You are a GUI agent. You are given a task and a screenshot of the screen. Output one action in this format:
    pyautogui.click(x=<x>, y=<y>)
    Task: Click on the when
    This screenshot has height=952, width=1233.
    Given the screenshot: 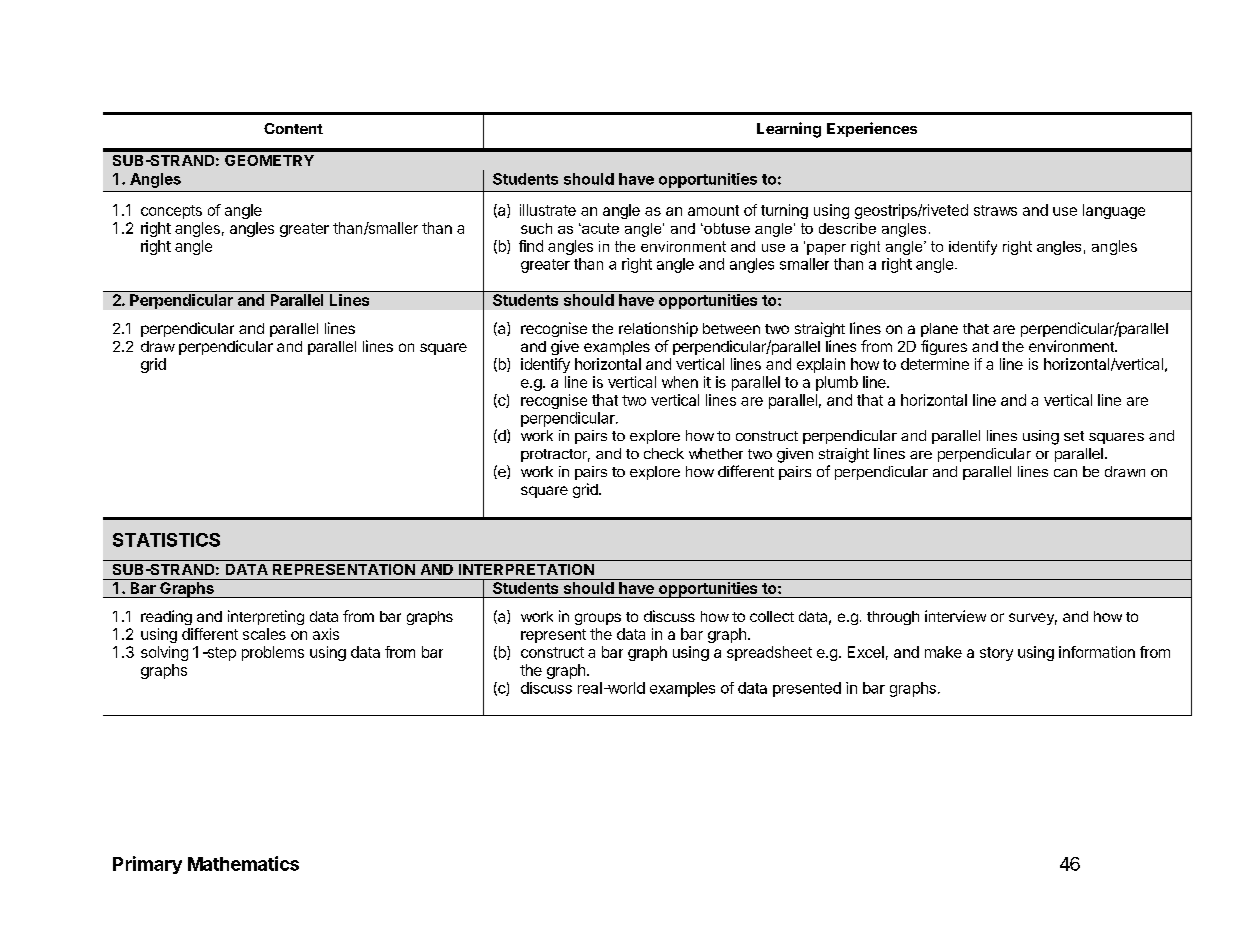 What is the action you would take?
    pyautogui.click(x=680, y=382)
